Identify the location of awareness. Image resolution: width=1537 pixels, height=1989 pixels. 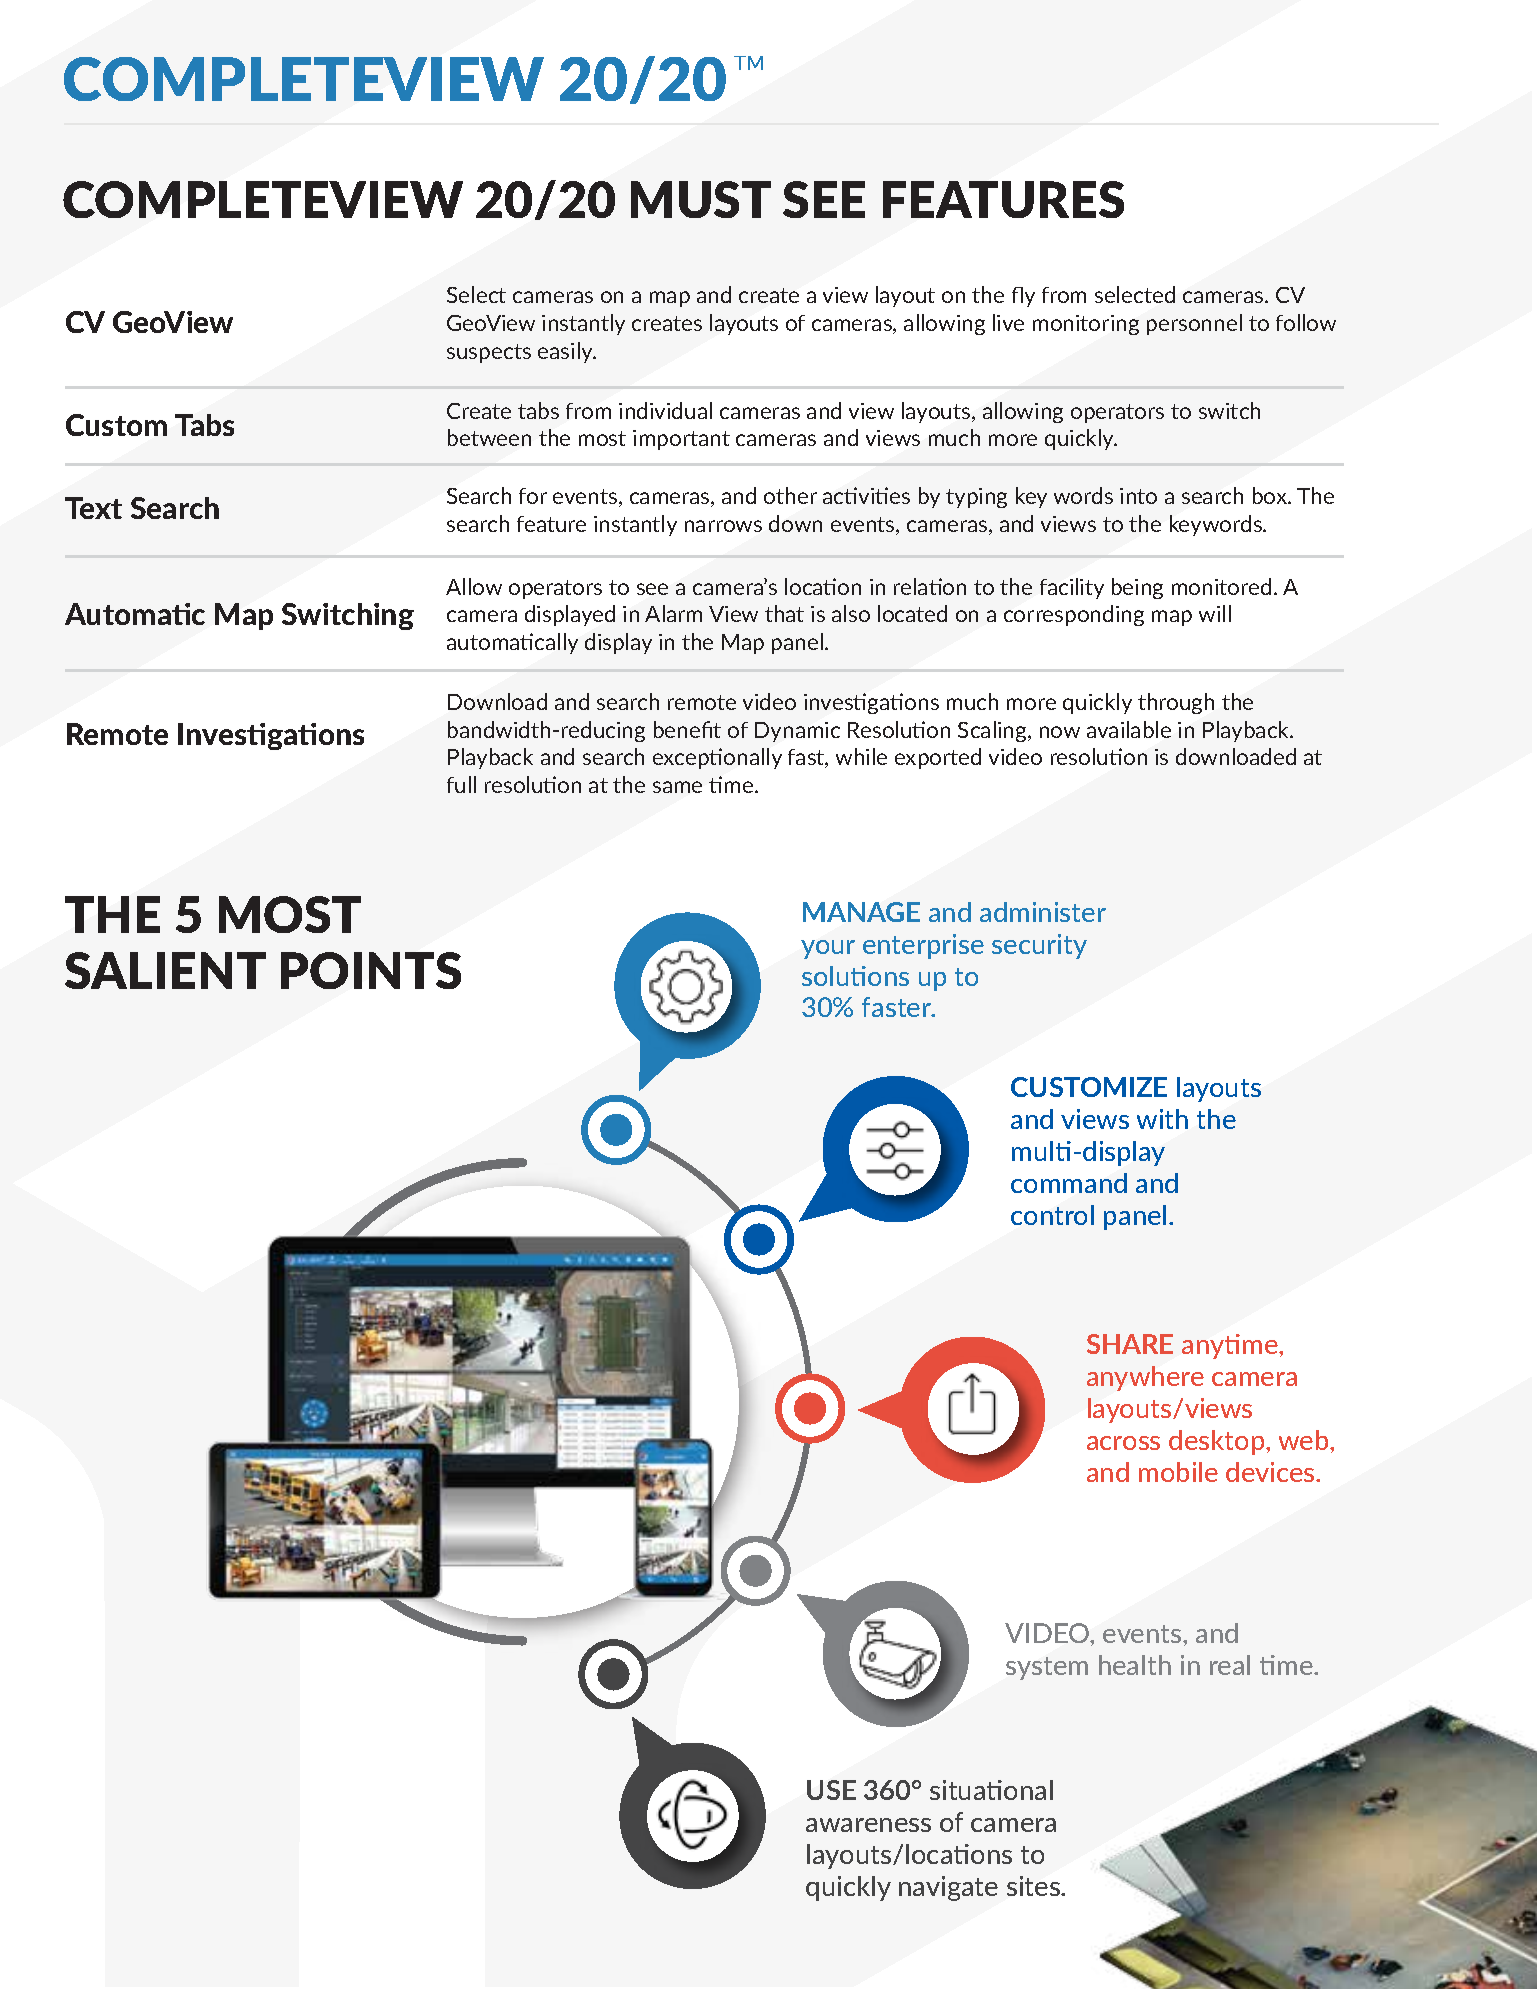
(868, 1825).
